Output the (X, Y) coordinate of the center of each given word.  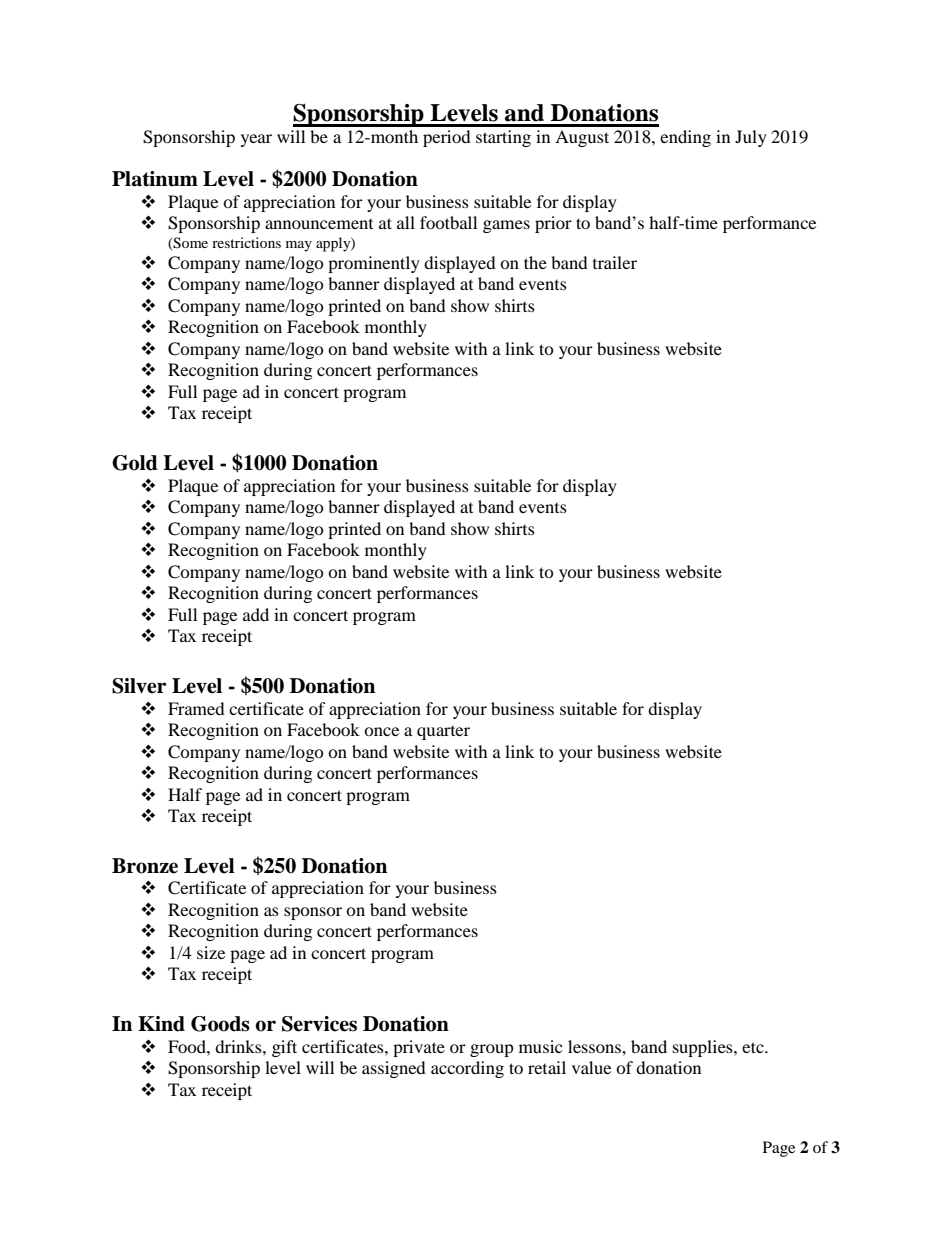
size (211, 952)
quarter (443, 733)
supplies (704, 1048)
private (419, 1048)
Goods (220, 1024)
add (256, 614)
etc (754, 1047)
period (447, 138)
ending (685, 138)
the (535, 262)
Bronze (145, 866)
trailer (615, 262)
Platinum (155, 179)
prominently (374, 264)
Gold (135, 463)
